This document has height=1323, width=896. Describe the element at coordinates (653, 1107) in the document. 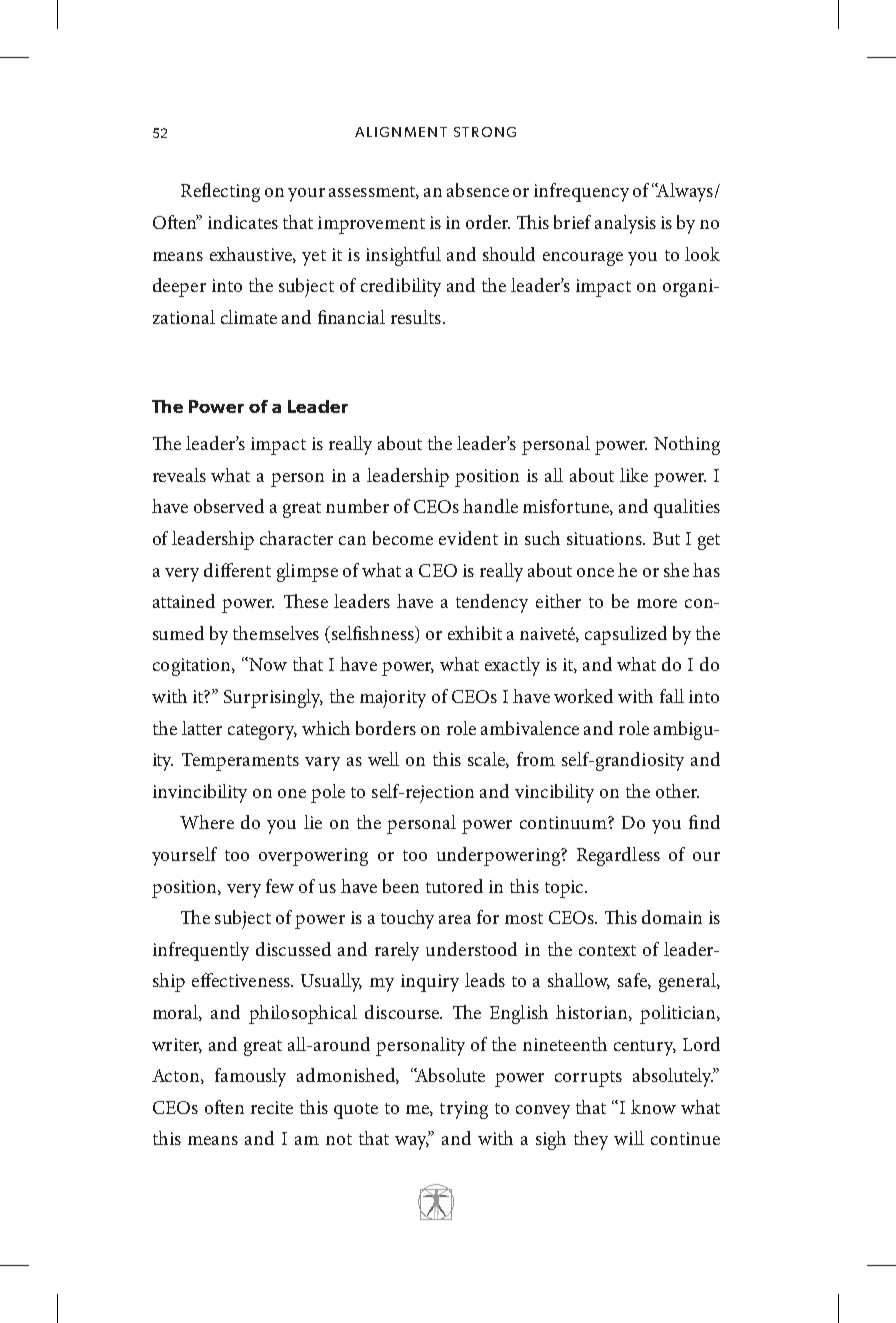

I see `know` at that location.
